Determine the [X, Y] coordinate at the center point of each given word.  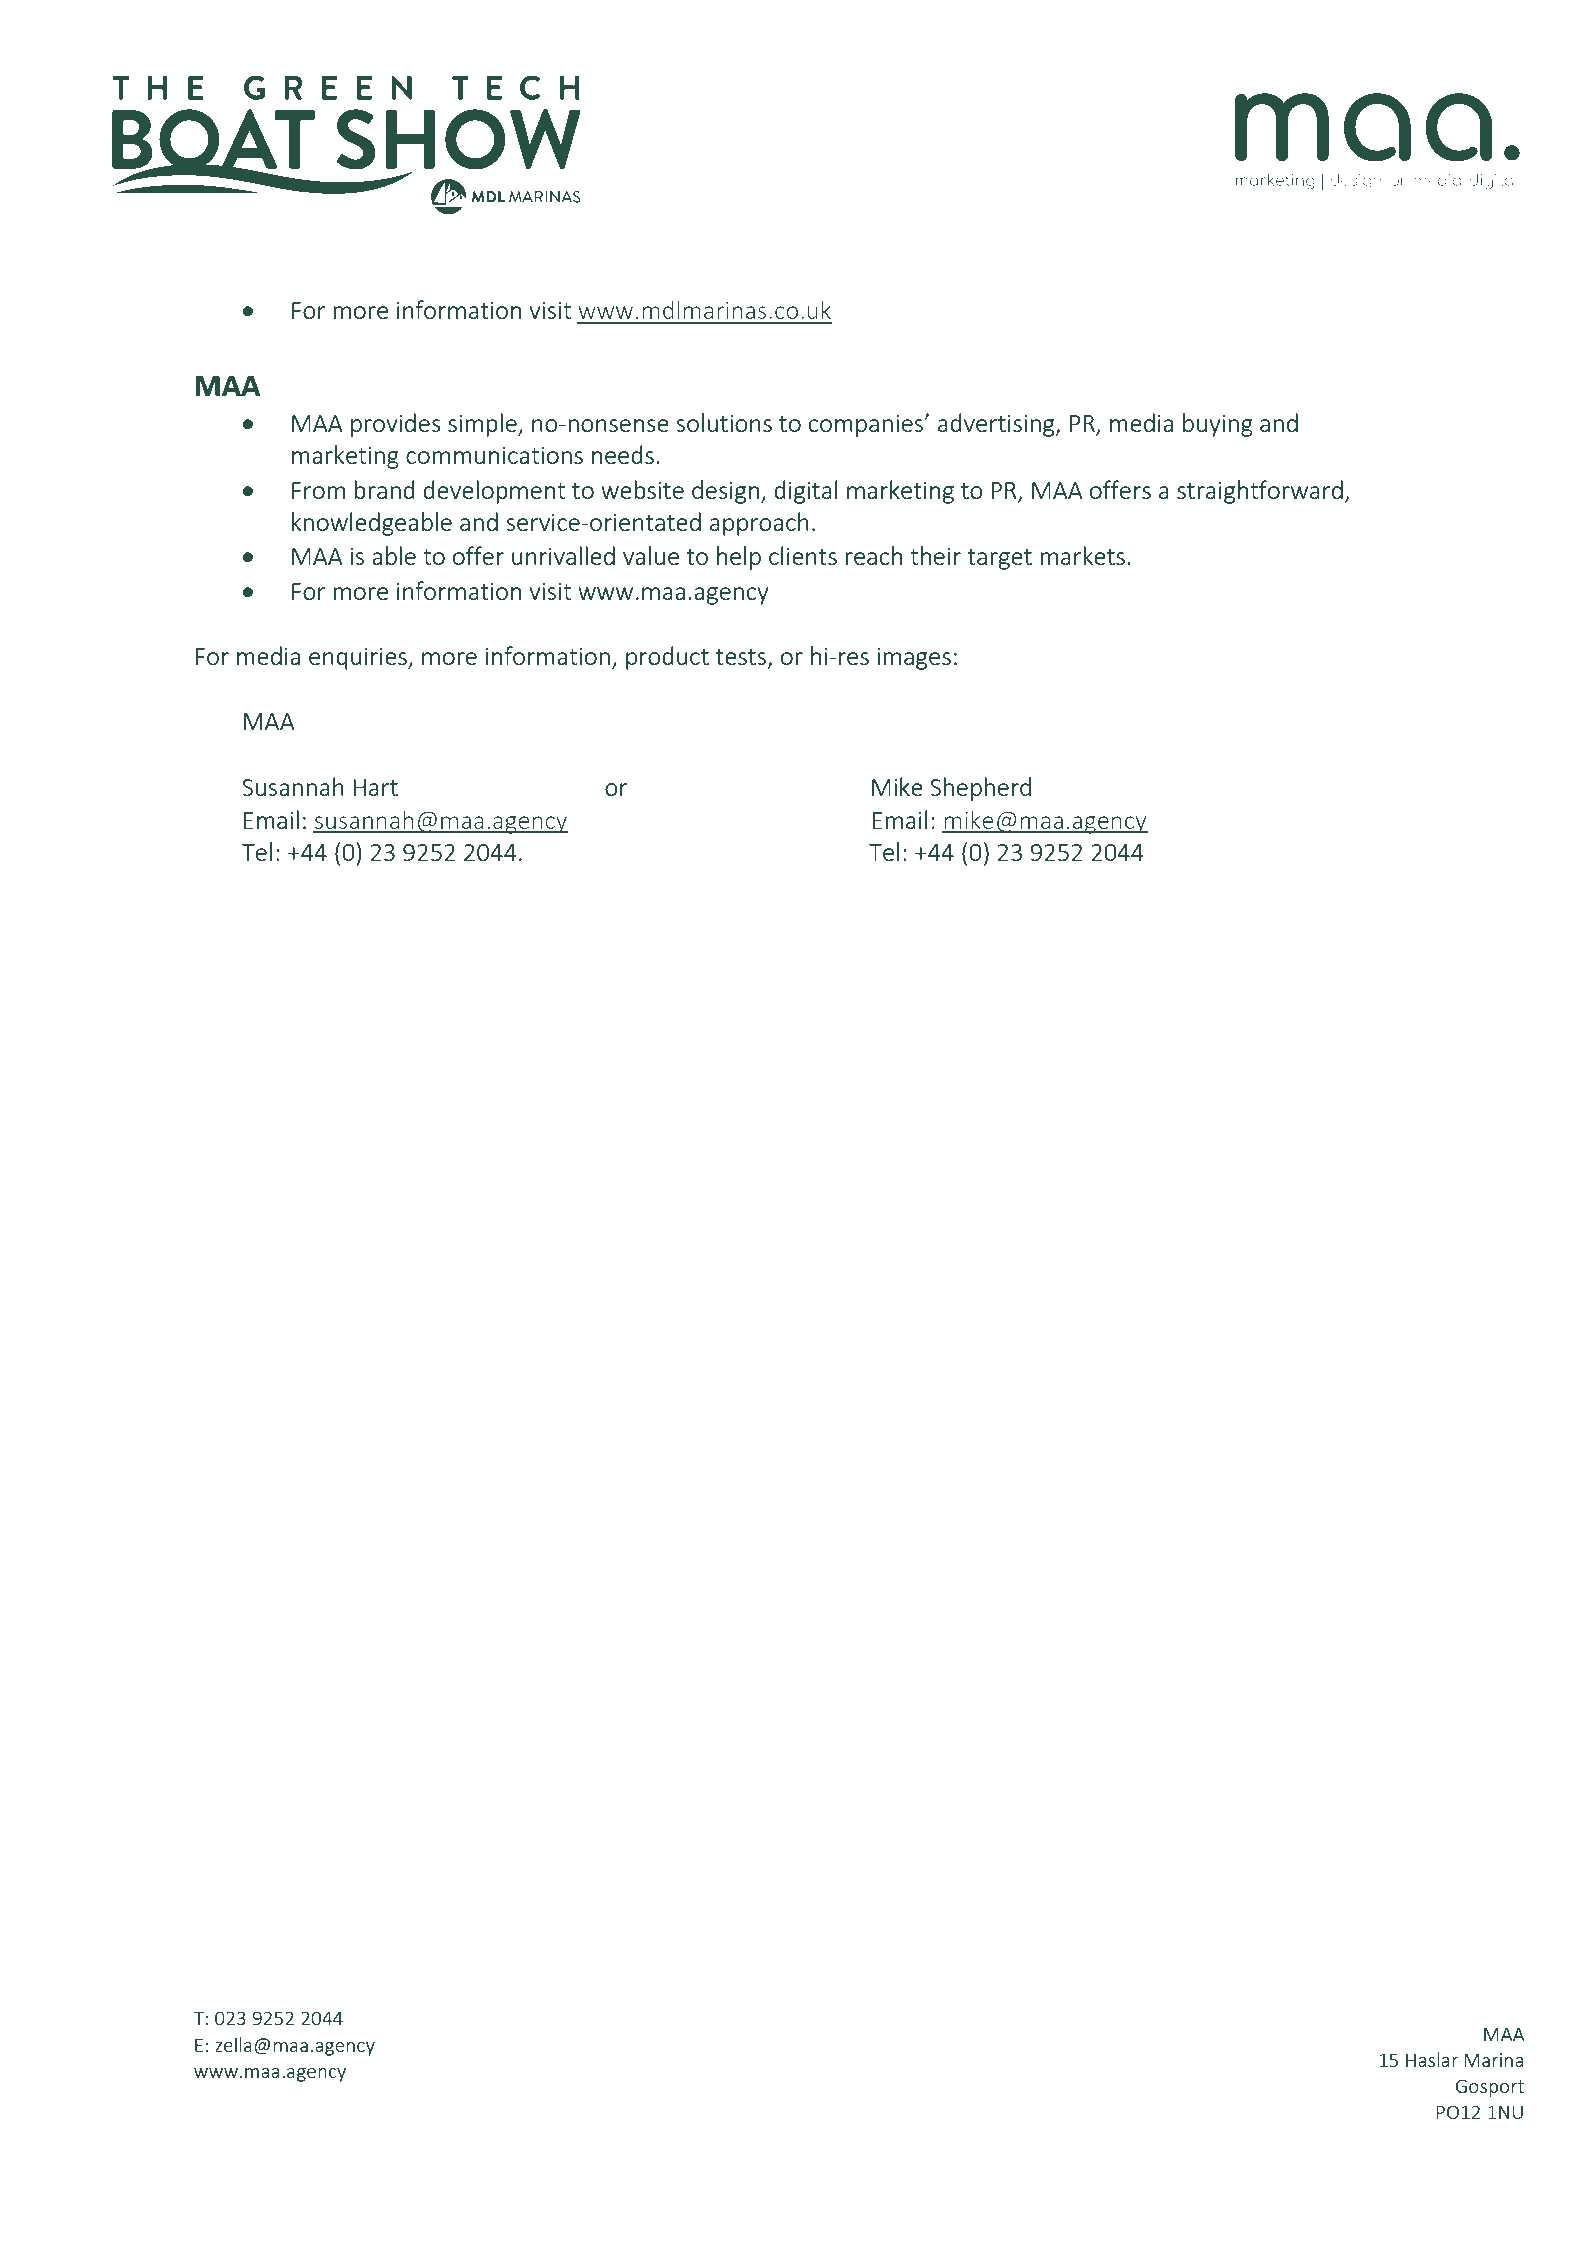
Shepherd [980, 789]
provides [396, 425]
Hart [375, 787]
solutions [724, 422]
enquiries [359, 658]
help [739, 558]
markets [1082, 555]
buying [1218, 425]
